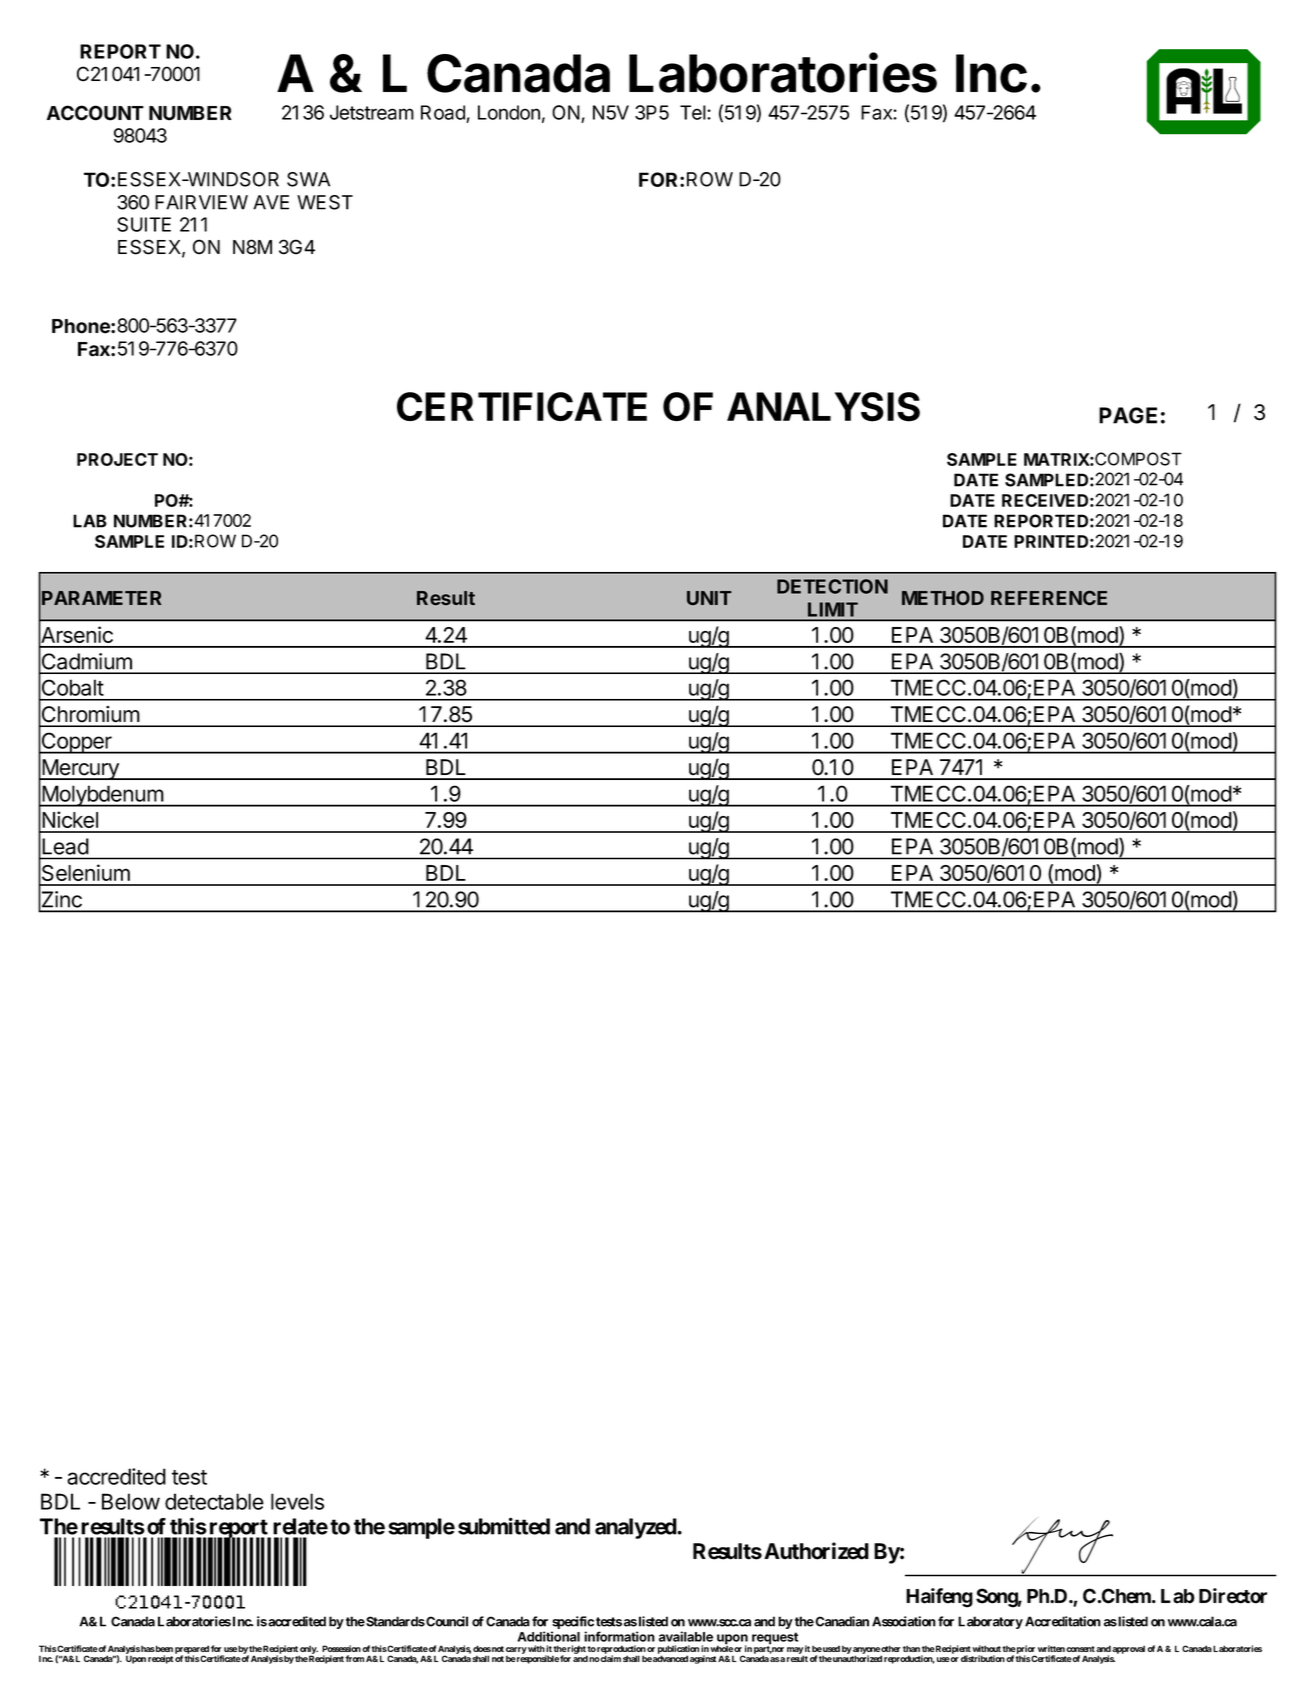  What do you see at coordinates (192, 1650) in the screenshot?
I see `prepared` at bounding box center [192, 1650].
